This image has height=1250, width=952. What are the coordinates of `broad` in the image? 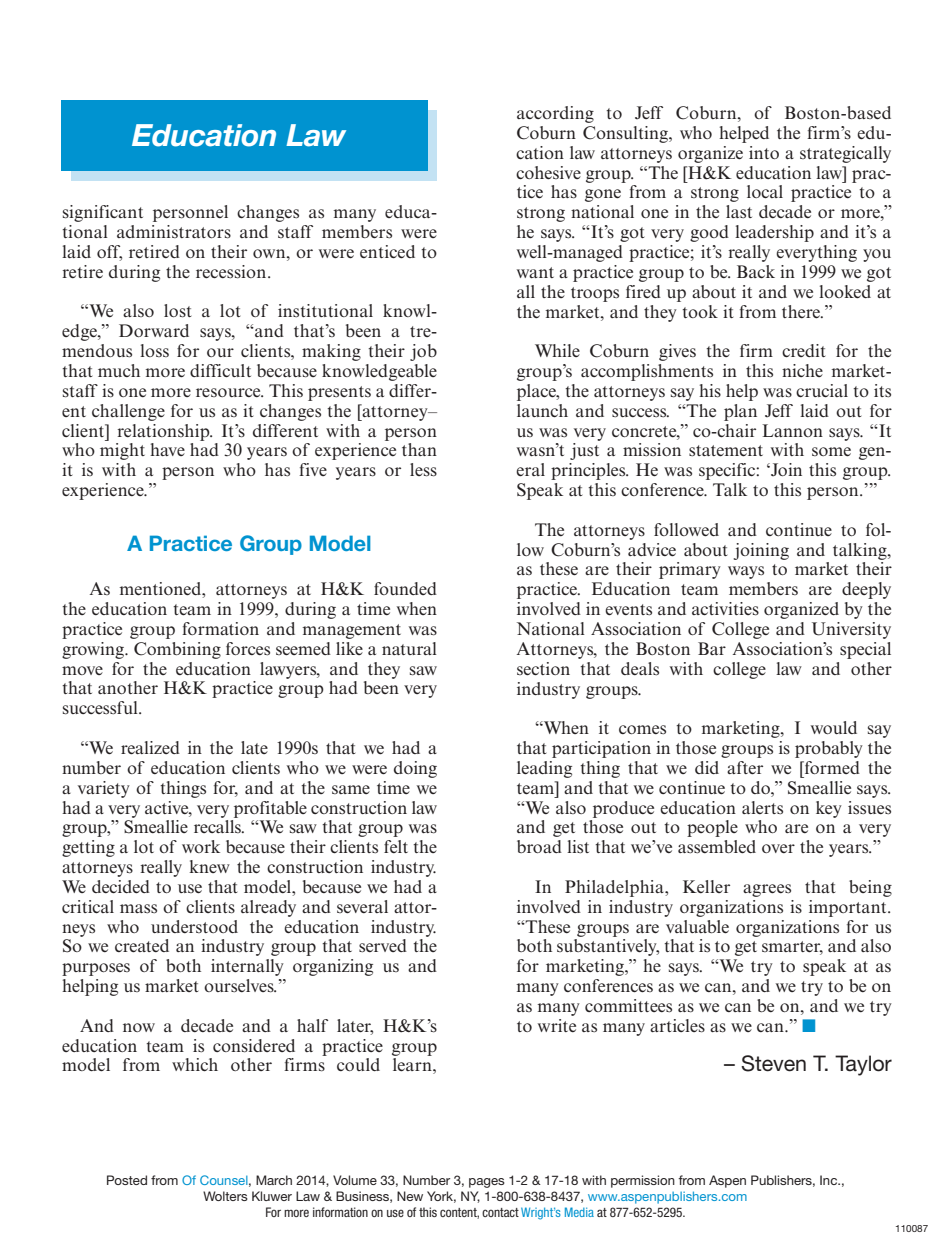 It's located at (539, 846).
